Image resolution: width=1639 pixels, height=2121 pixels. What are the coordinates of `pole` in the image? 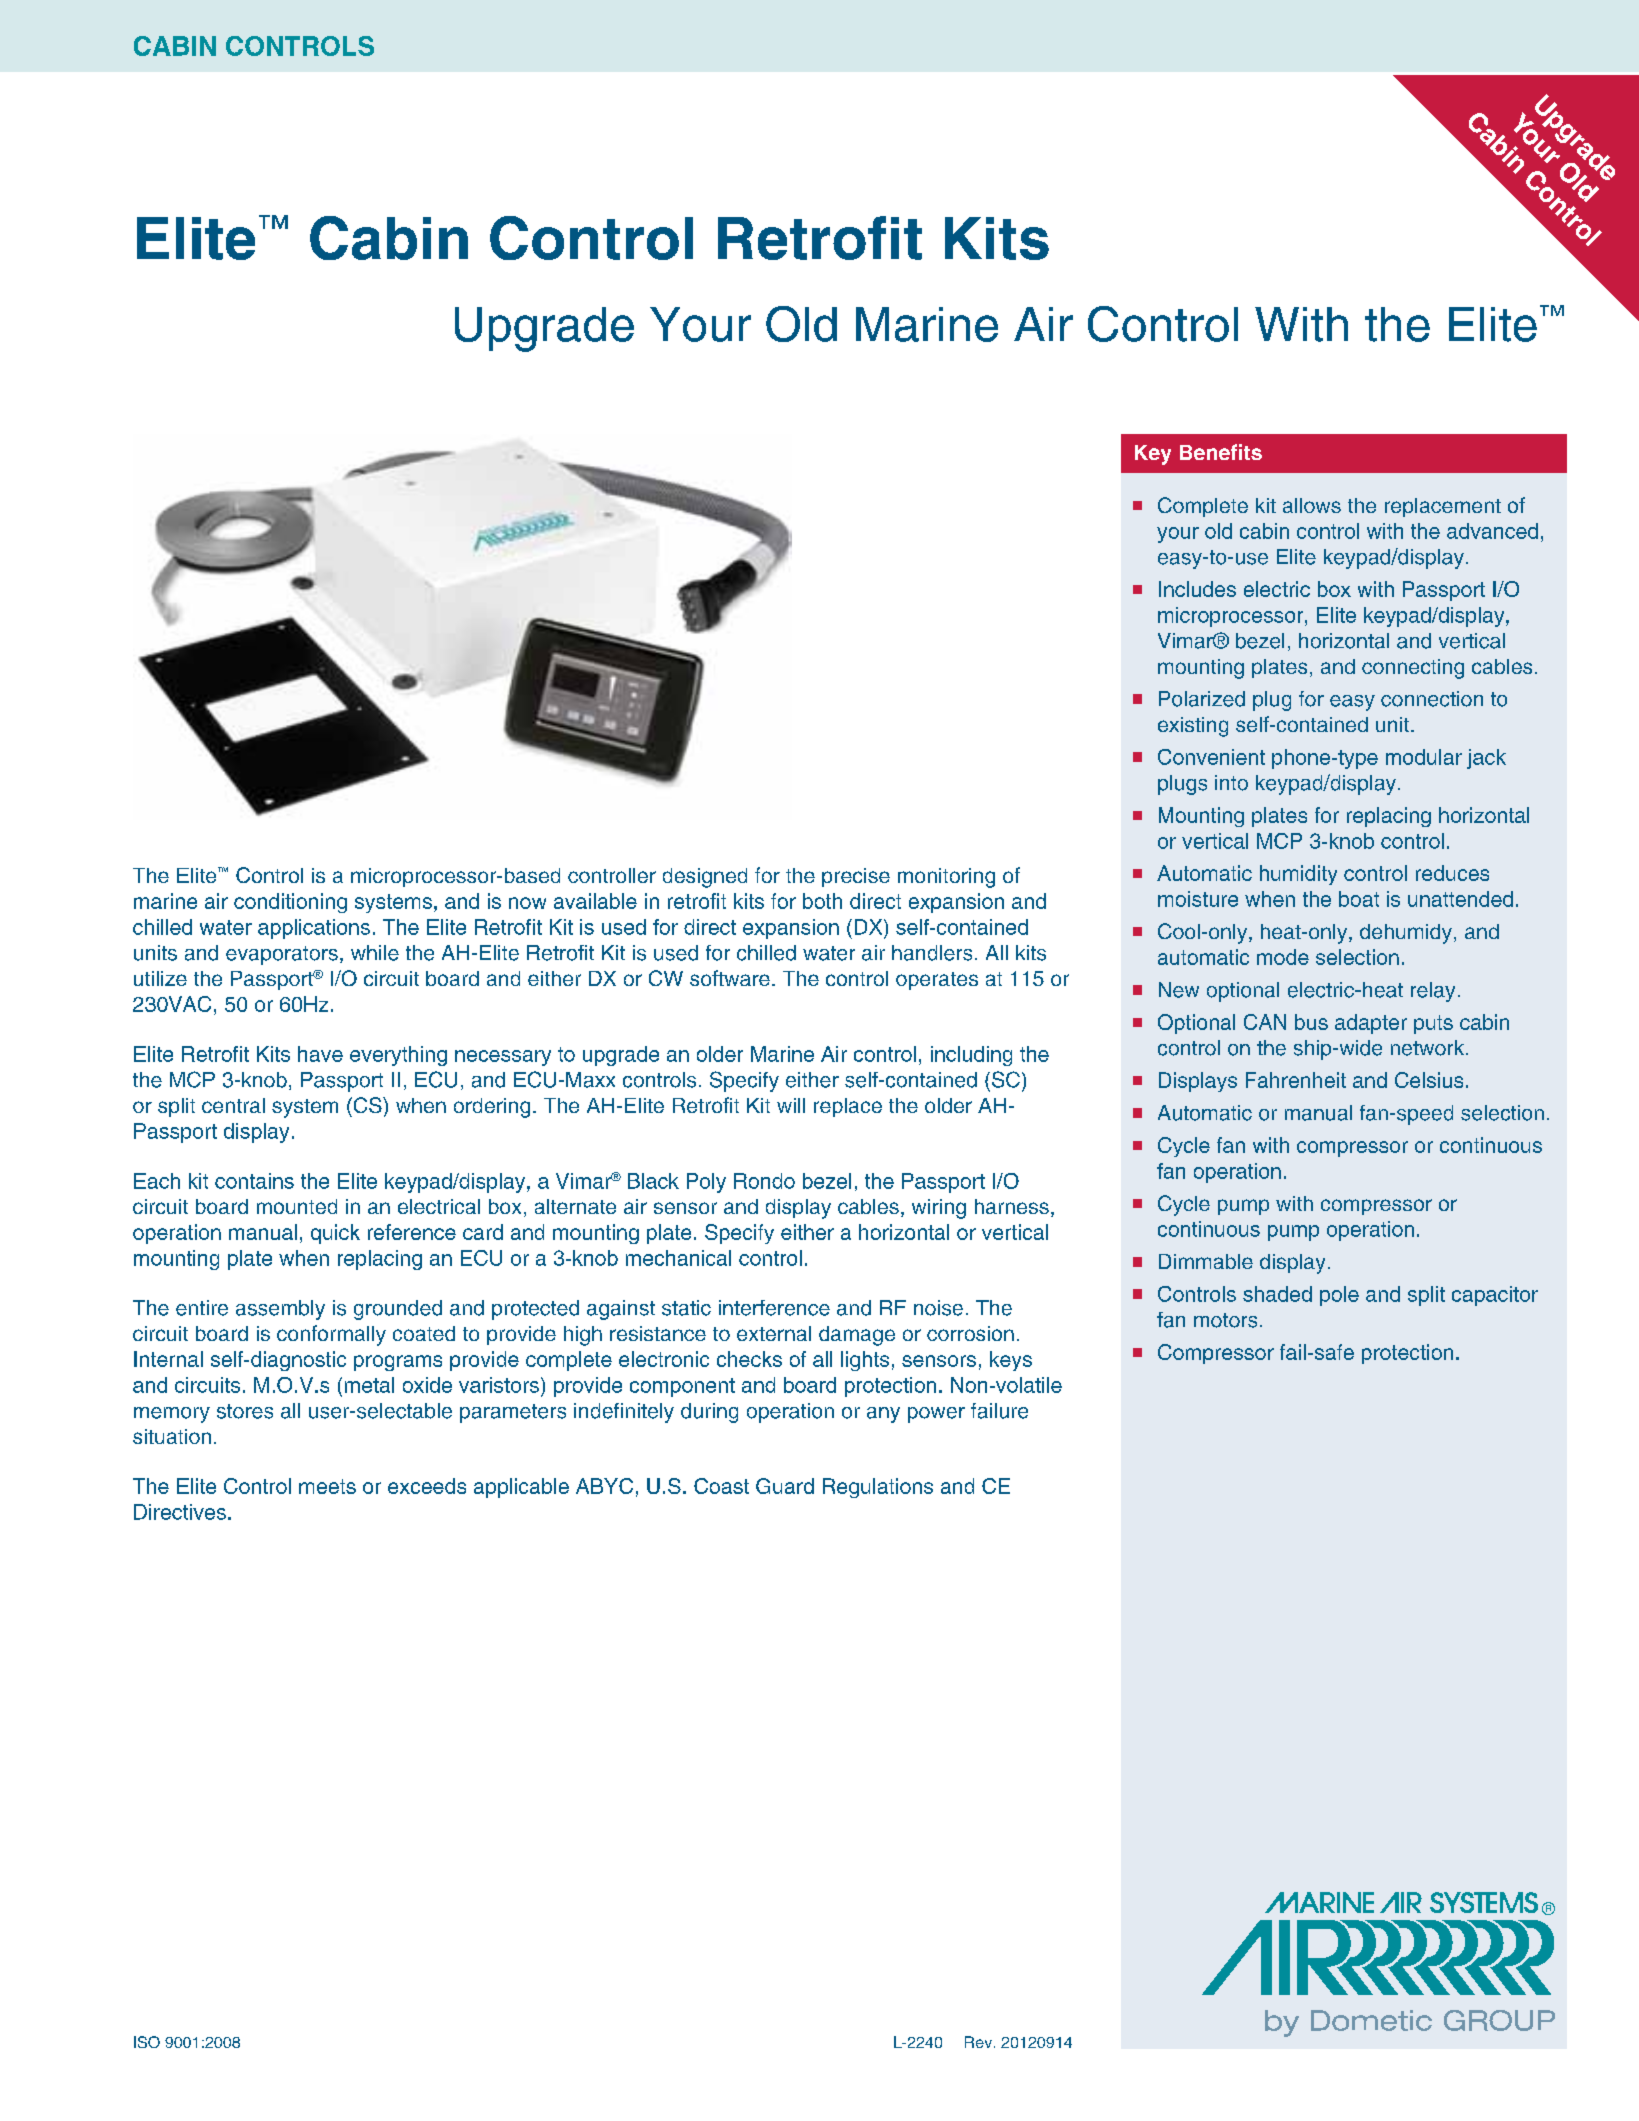 It's located at (1339, 1296).
